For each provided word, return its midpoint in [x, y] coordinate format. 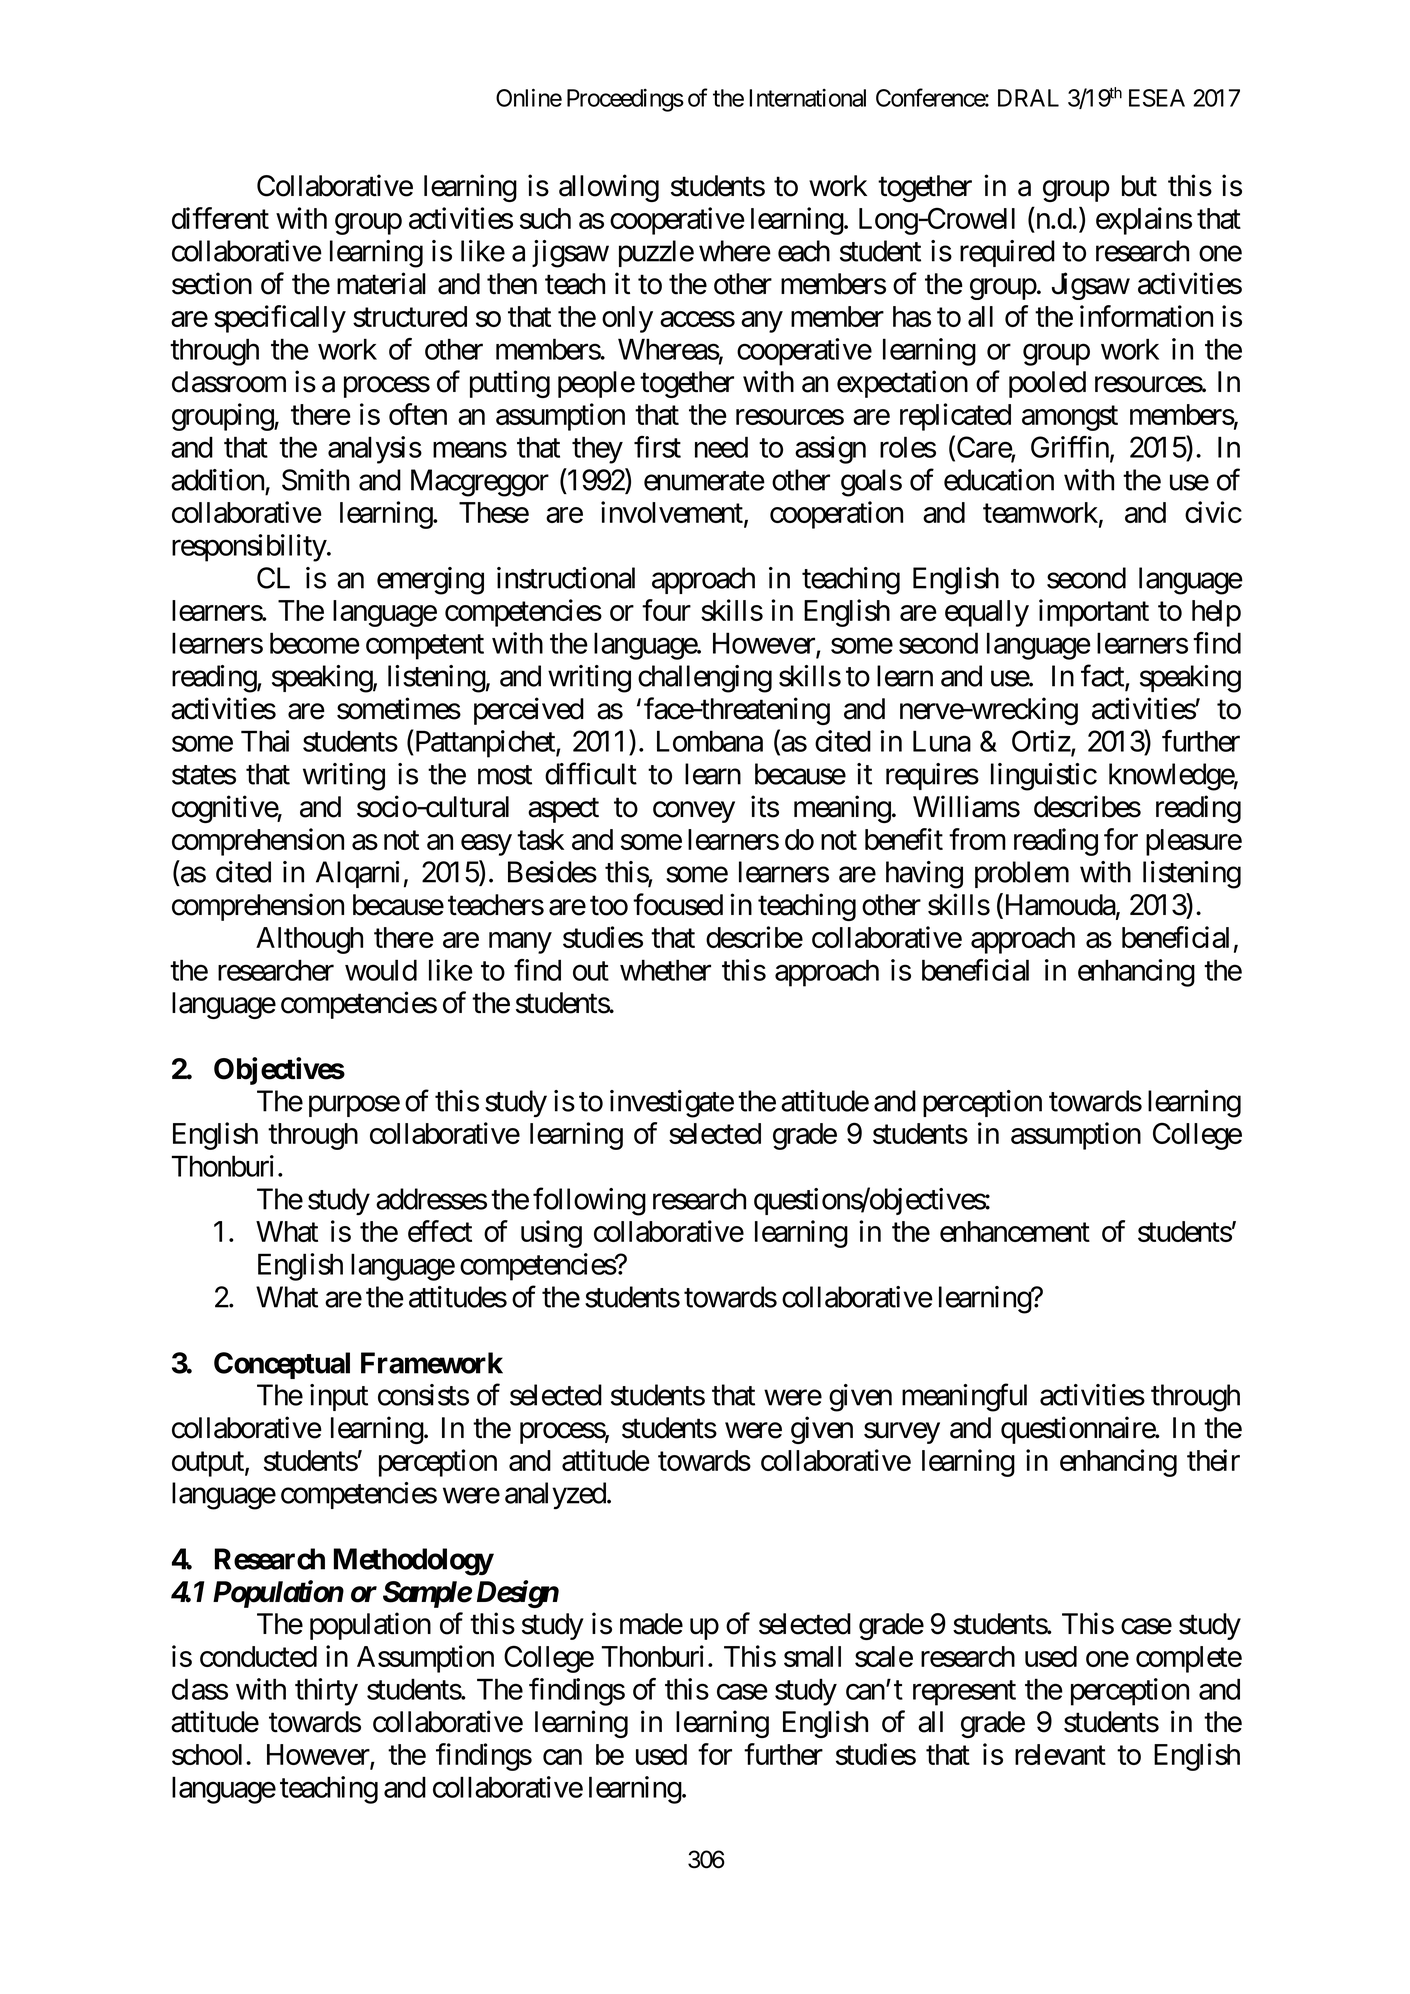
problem [1022, 874]
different [220, 218]
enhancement [1015, 1231]
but [1139, 186]
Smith [315, 480]
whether [665, 970]
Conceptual [282, 1365]
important [1094, 613]
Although [309, 940]
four [666, 610]
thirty [326, 1692]
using [551, 1234]
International [807, 98]
